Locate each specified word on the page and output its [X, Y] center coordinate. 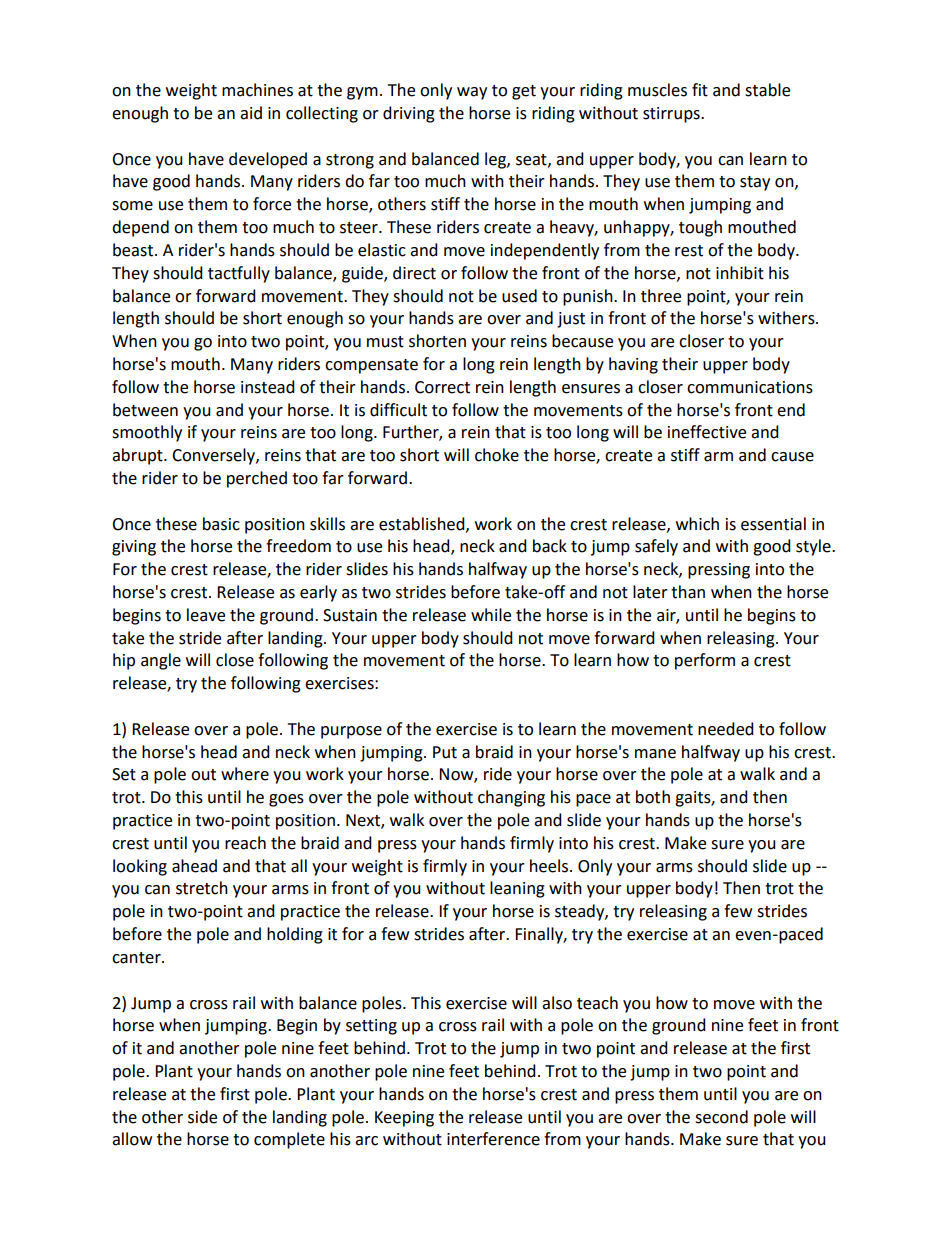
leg [496, 160]
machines [257, 90]
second [721, 1117]
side [202, 1117]
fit [700, 90]
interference [493, 1139]
